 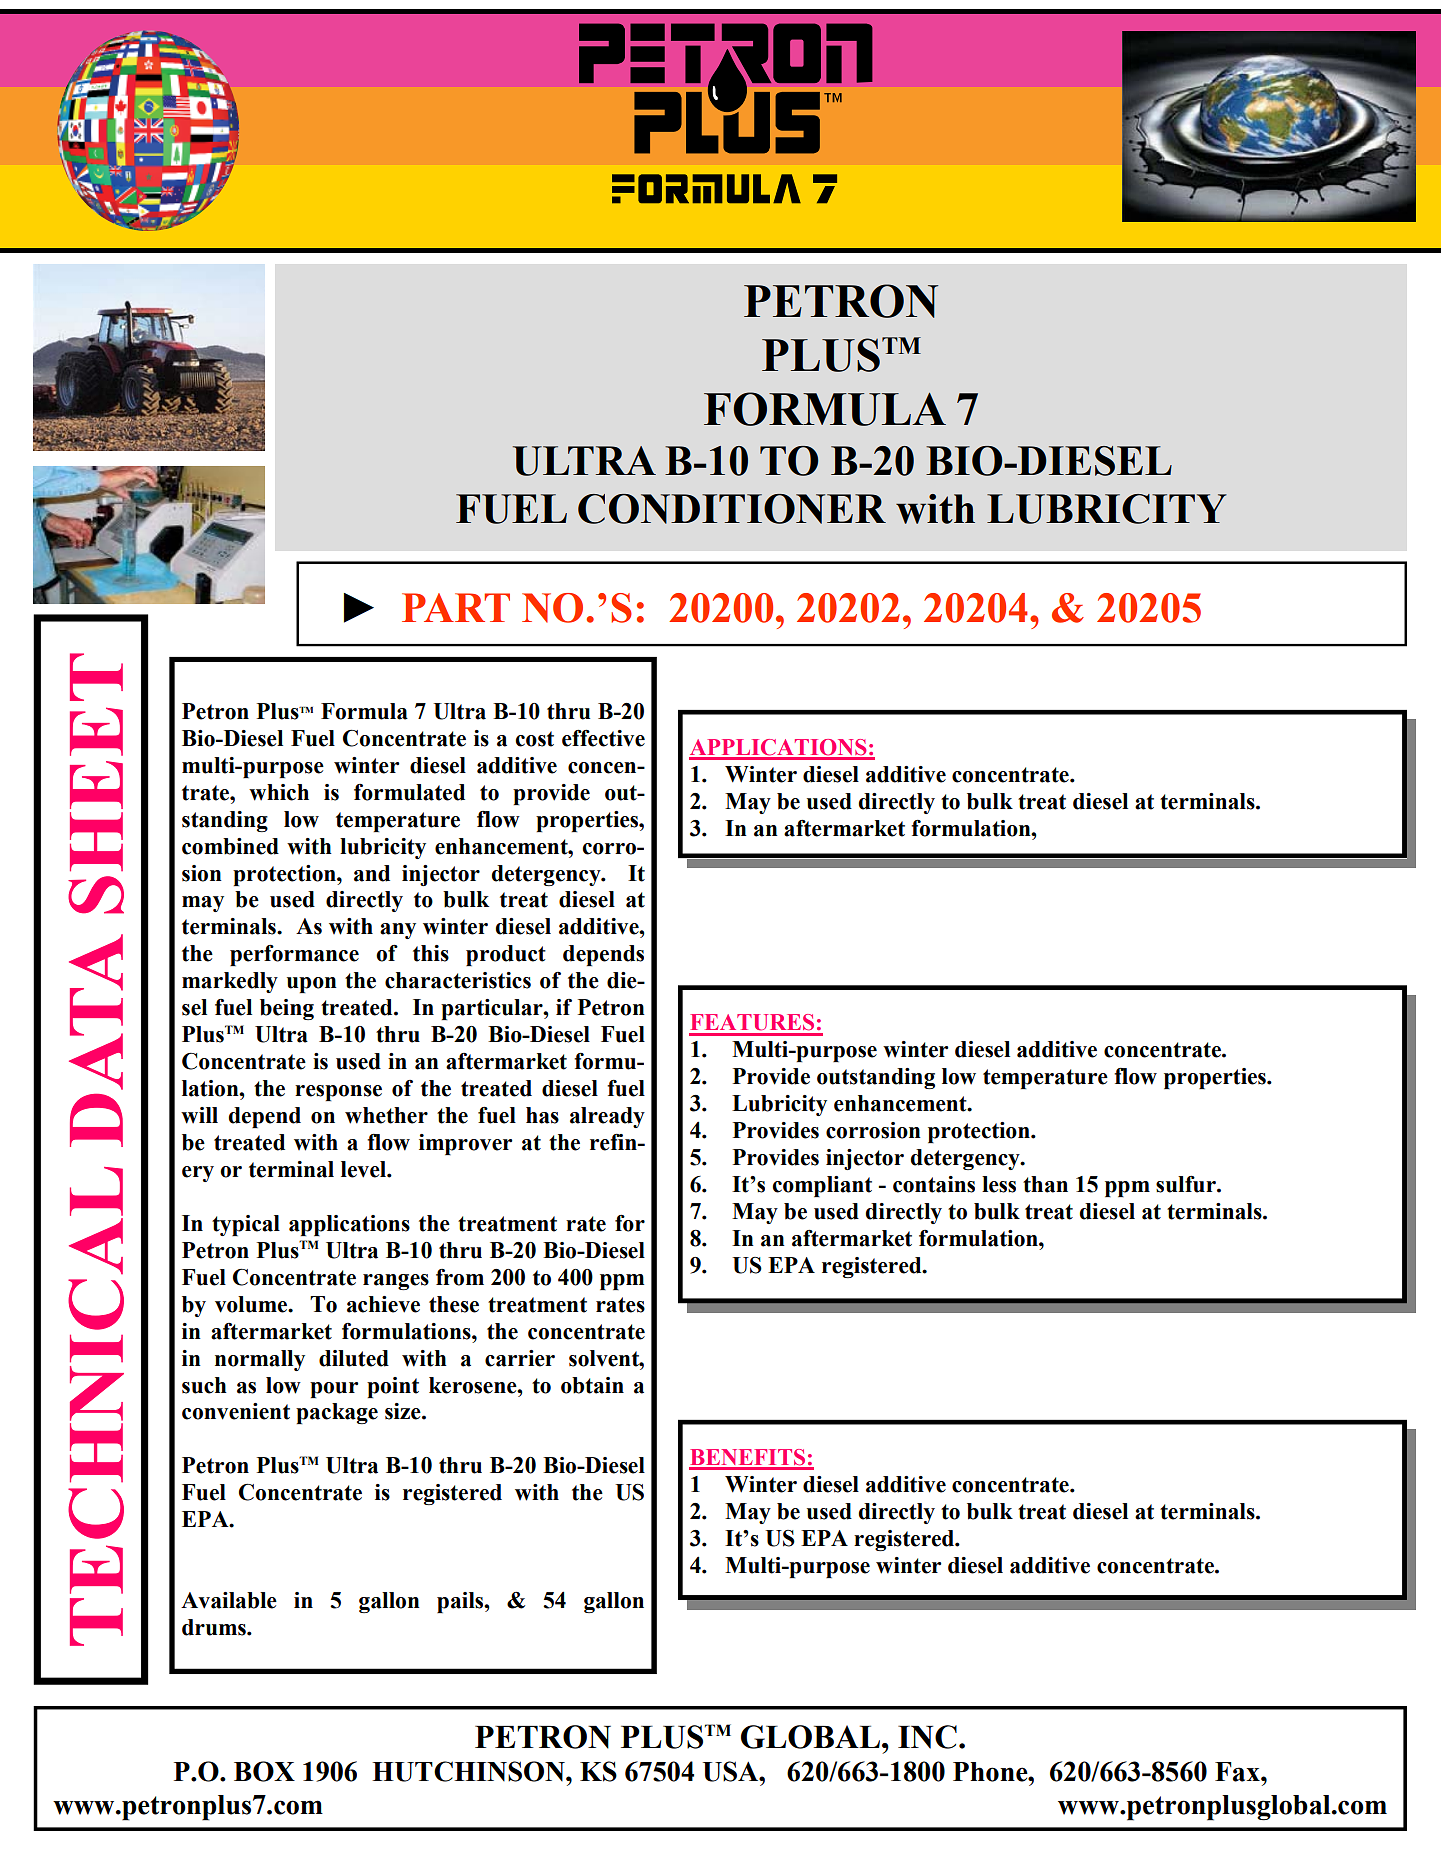 What do you see at coordinates (386, 1115) in the page?
I see `whether` at bounding box center [386, 1115].
